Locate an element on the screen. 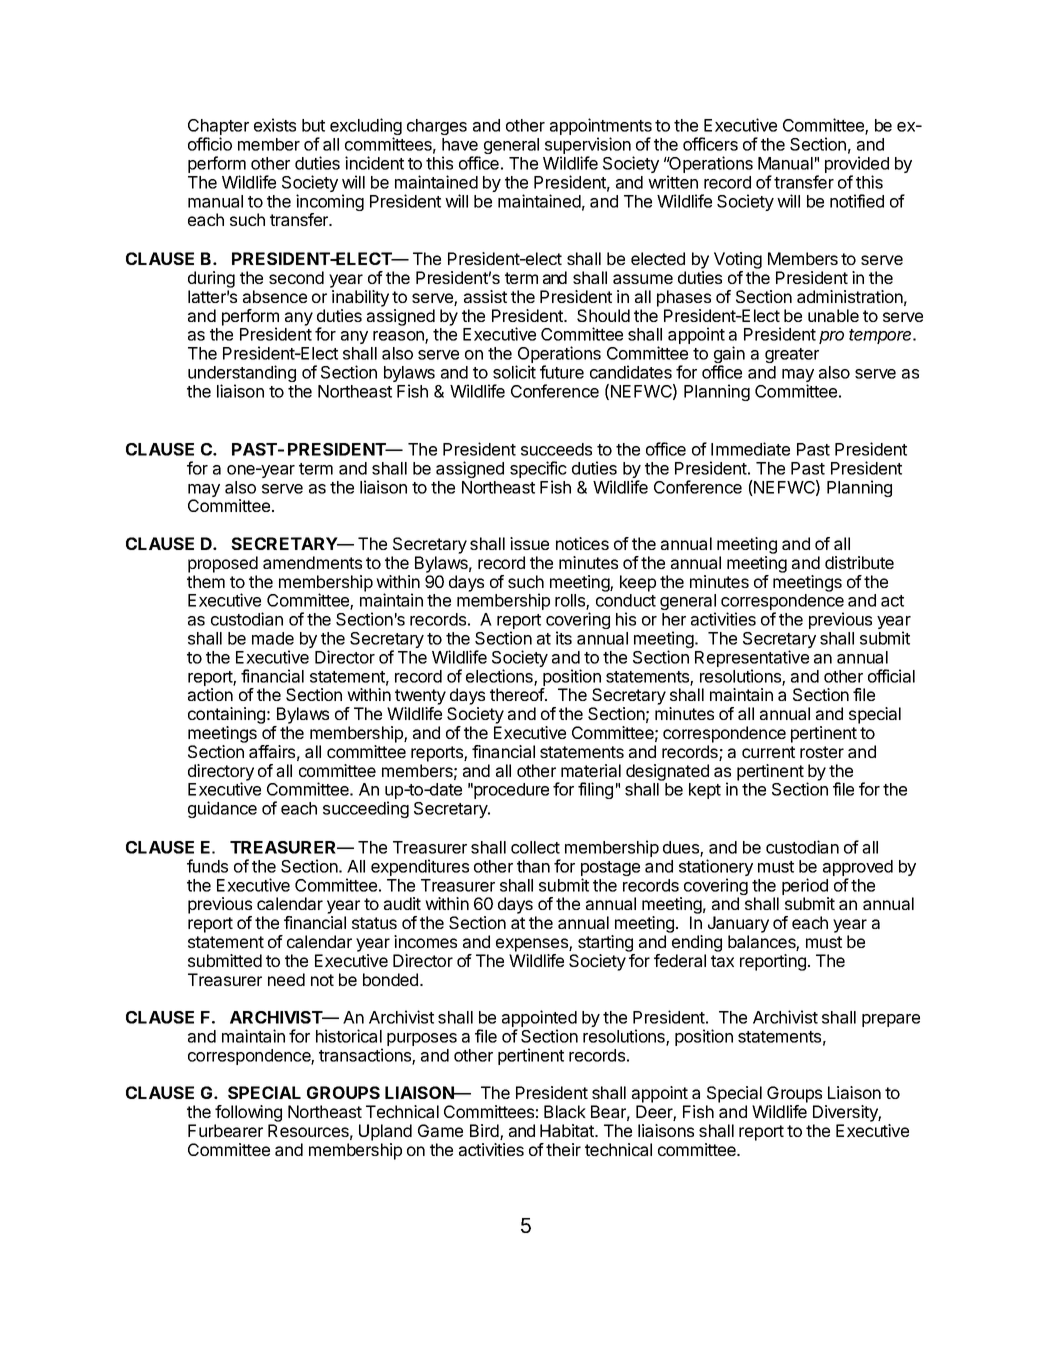  filing is located at coordinates (595, 790).
